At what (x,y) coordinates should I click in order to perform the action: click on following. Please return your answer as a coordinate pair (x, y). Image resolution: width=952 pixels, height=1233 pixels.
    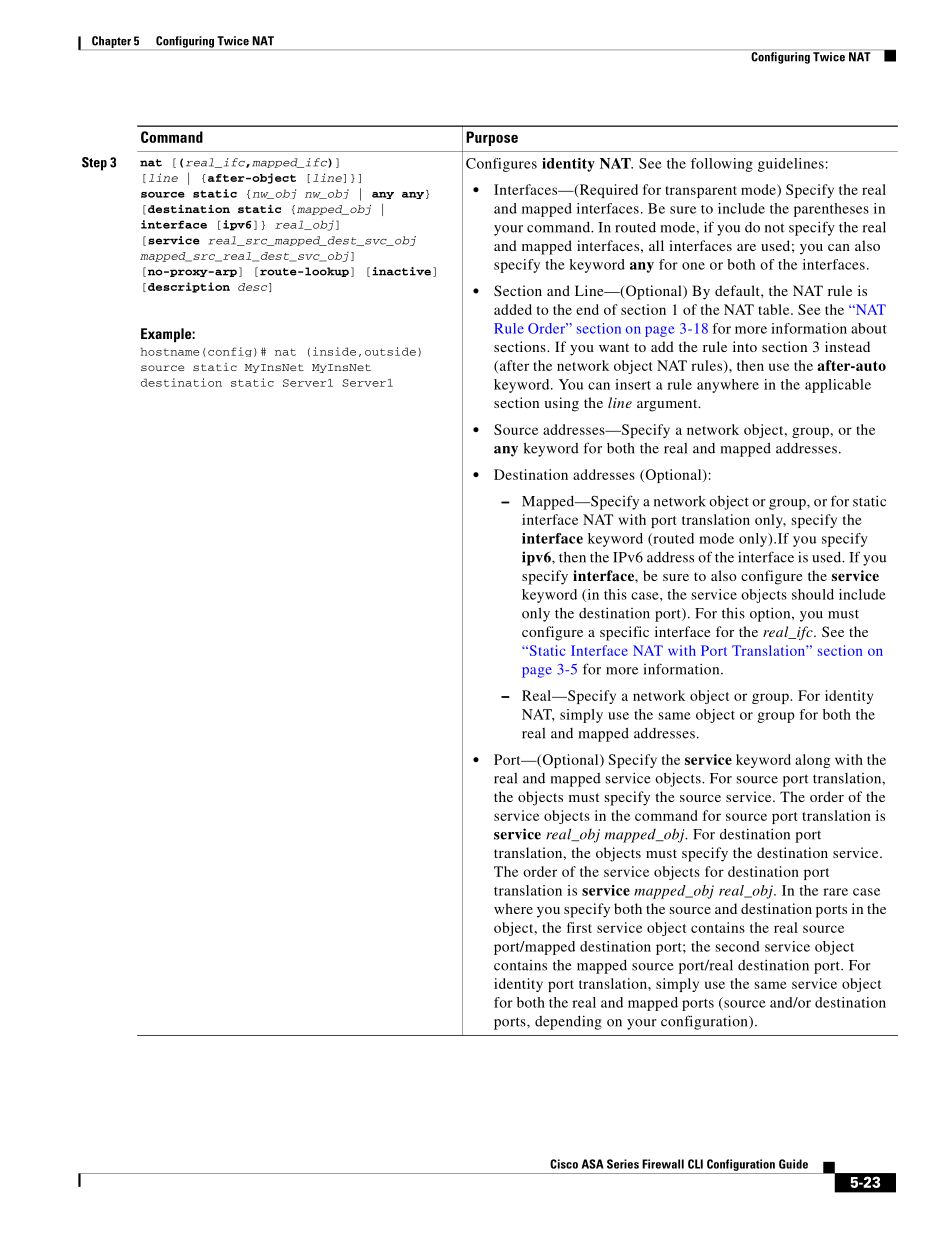
    Looking at the image, I should click on (722, 165).
